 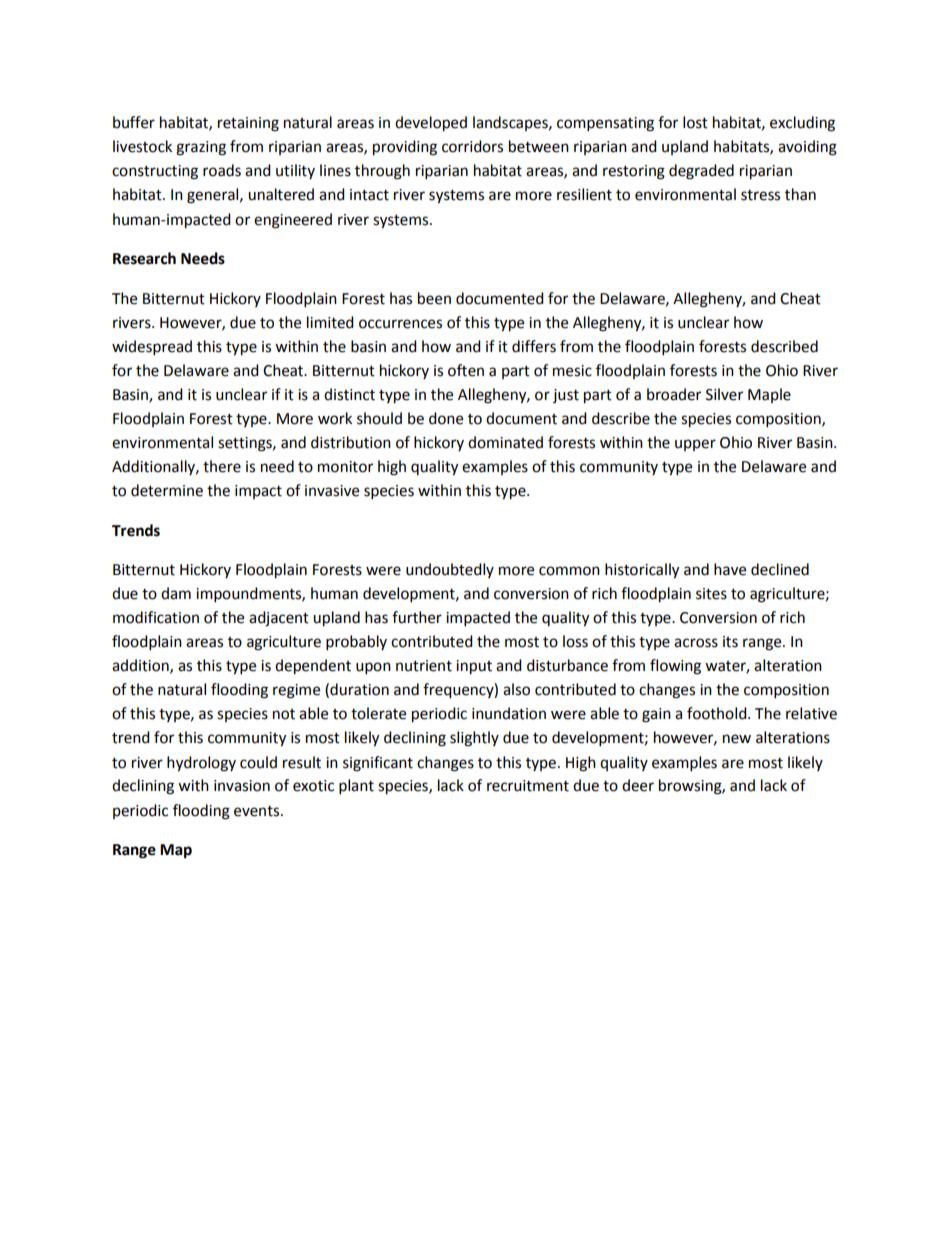 I want to click on been, so click(x=434, y=298).
